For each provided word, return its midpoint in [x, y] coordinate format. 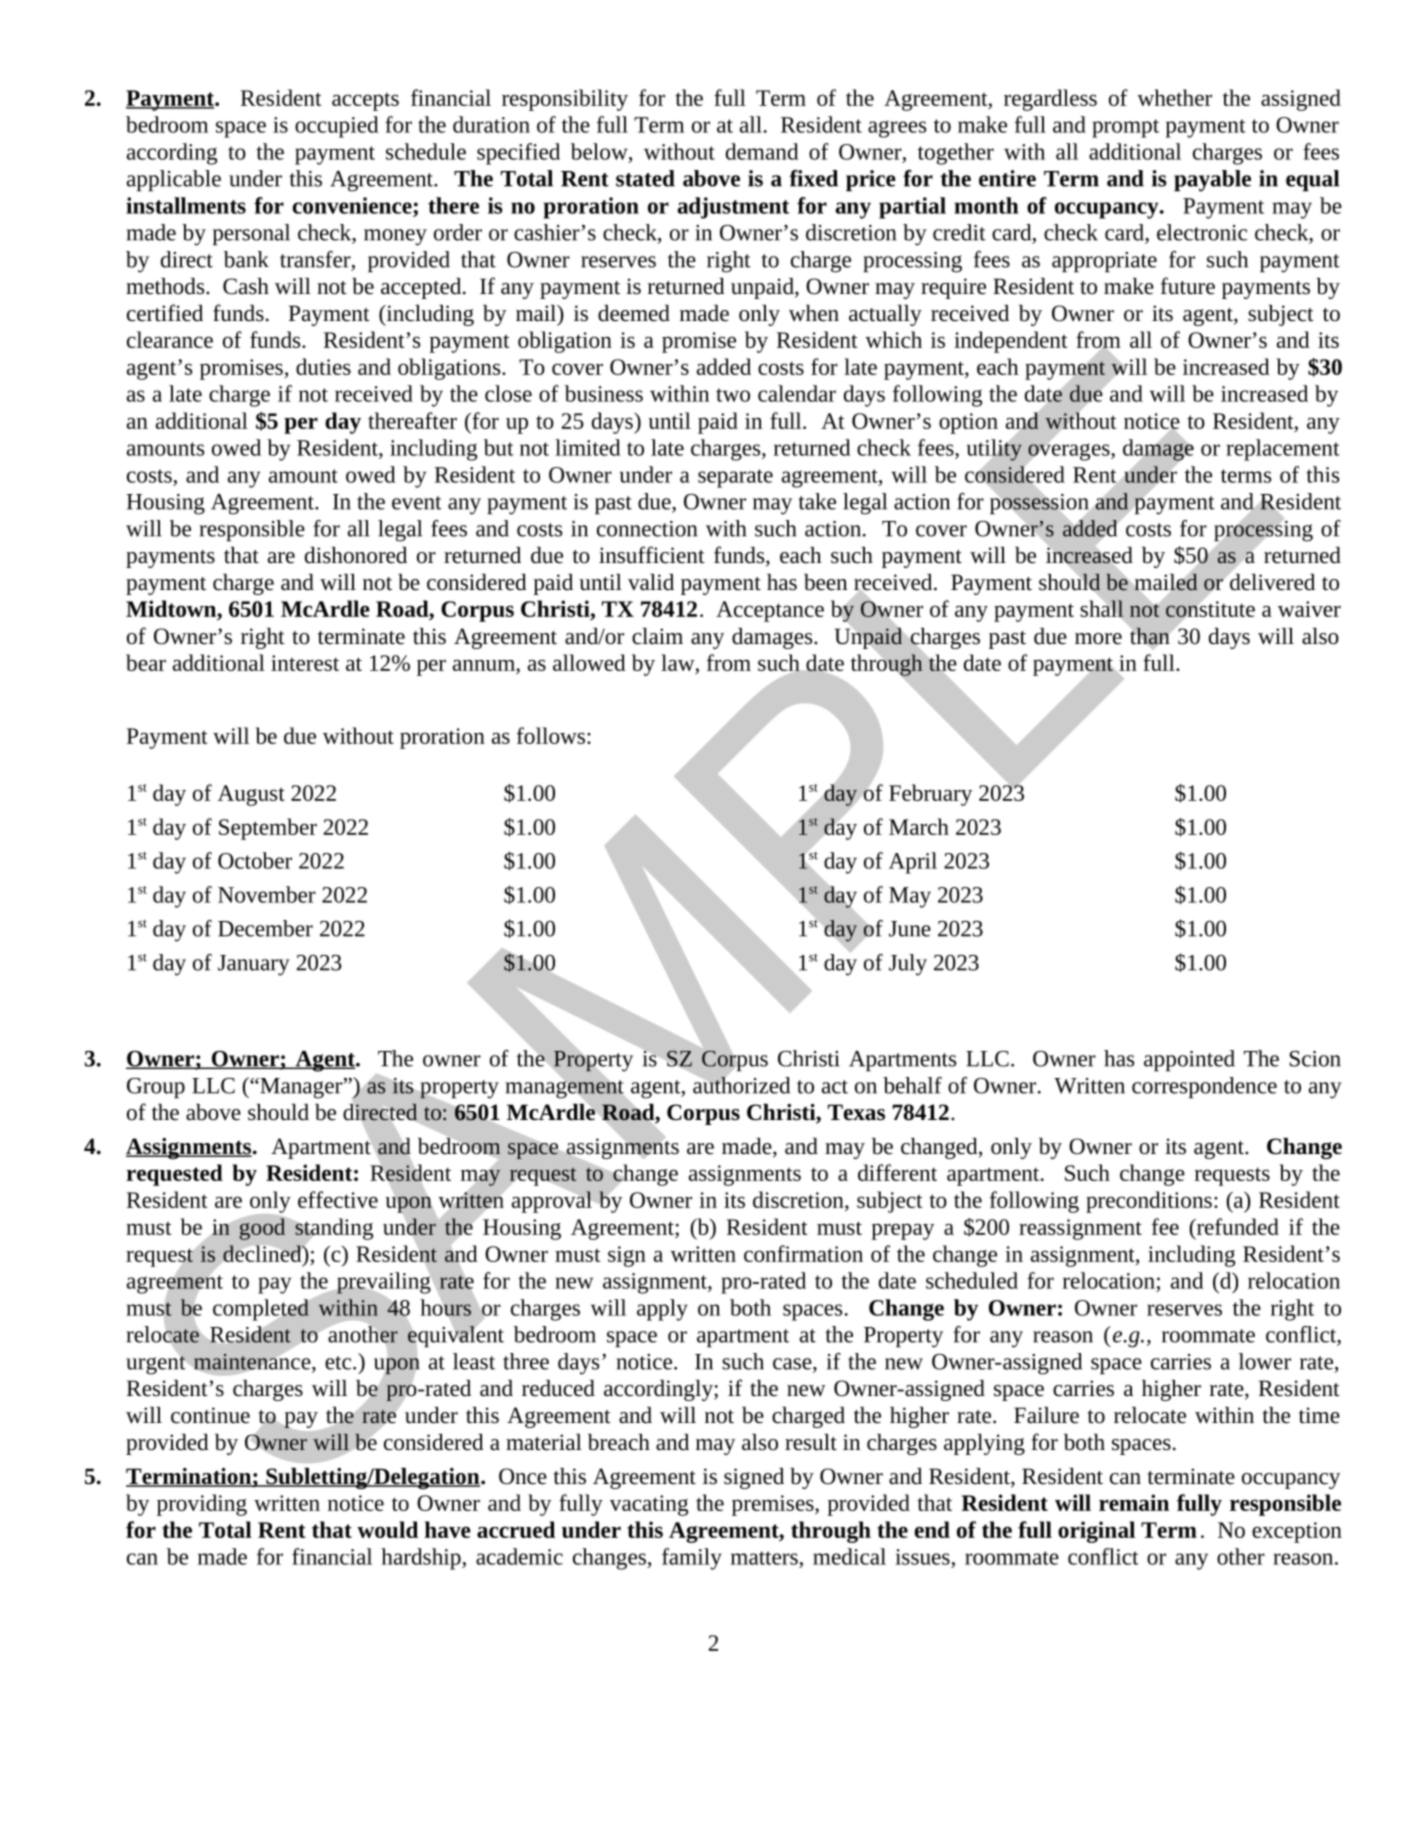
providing [202, 1505]
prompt [1125, 128]
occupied [336, 127]
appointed [1189, 1061]
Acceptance [770, 611]
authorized [741, 1084]
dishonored [356, 555]
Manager [301, 1088]
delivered [1271, 581]
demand [762, 151]
